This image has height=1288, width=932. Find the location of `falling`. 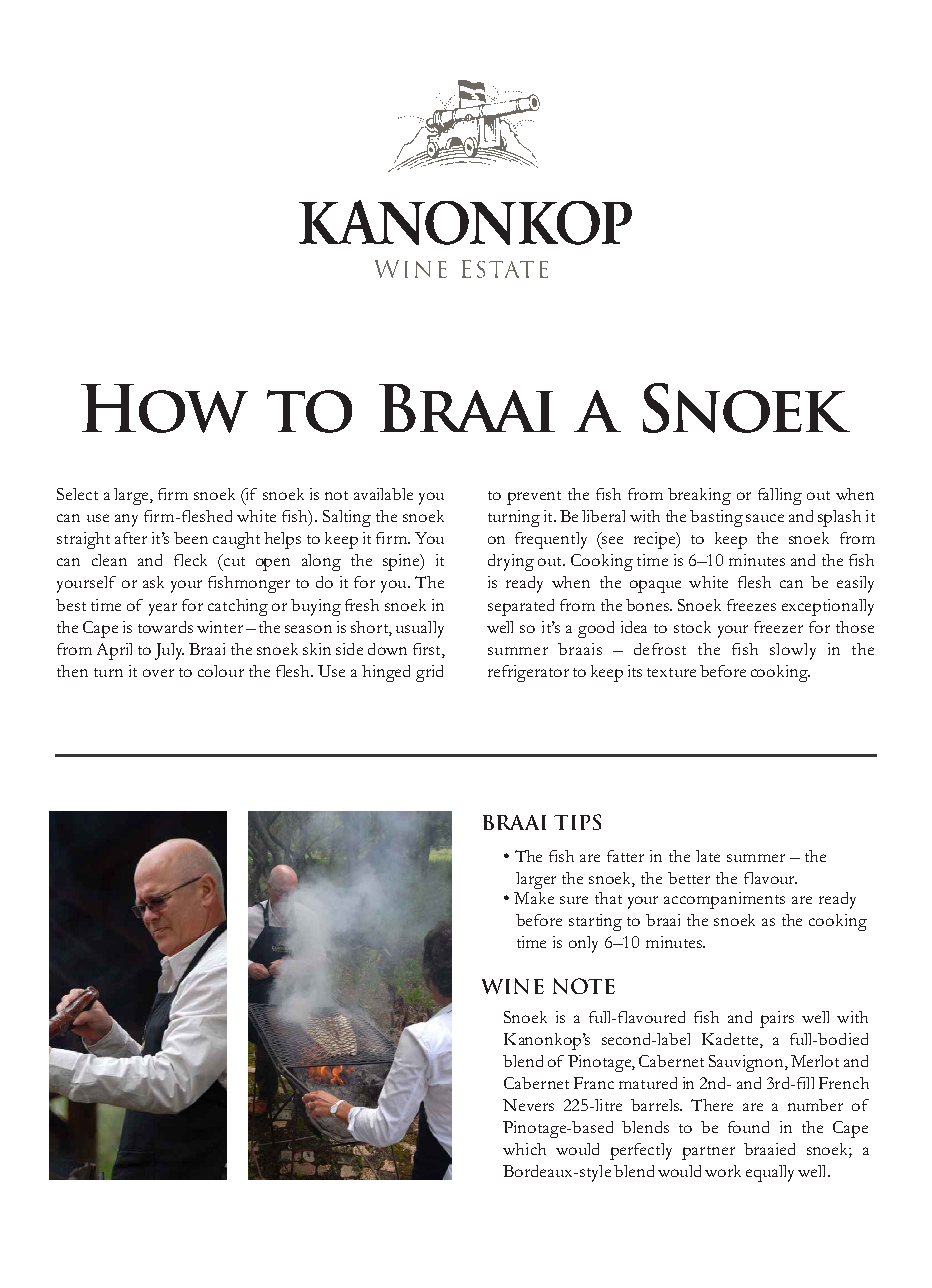

falling is located at coordinates (780, 496).
